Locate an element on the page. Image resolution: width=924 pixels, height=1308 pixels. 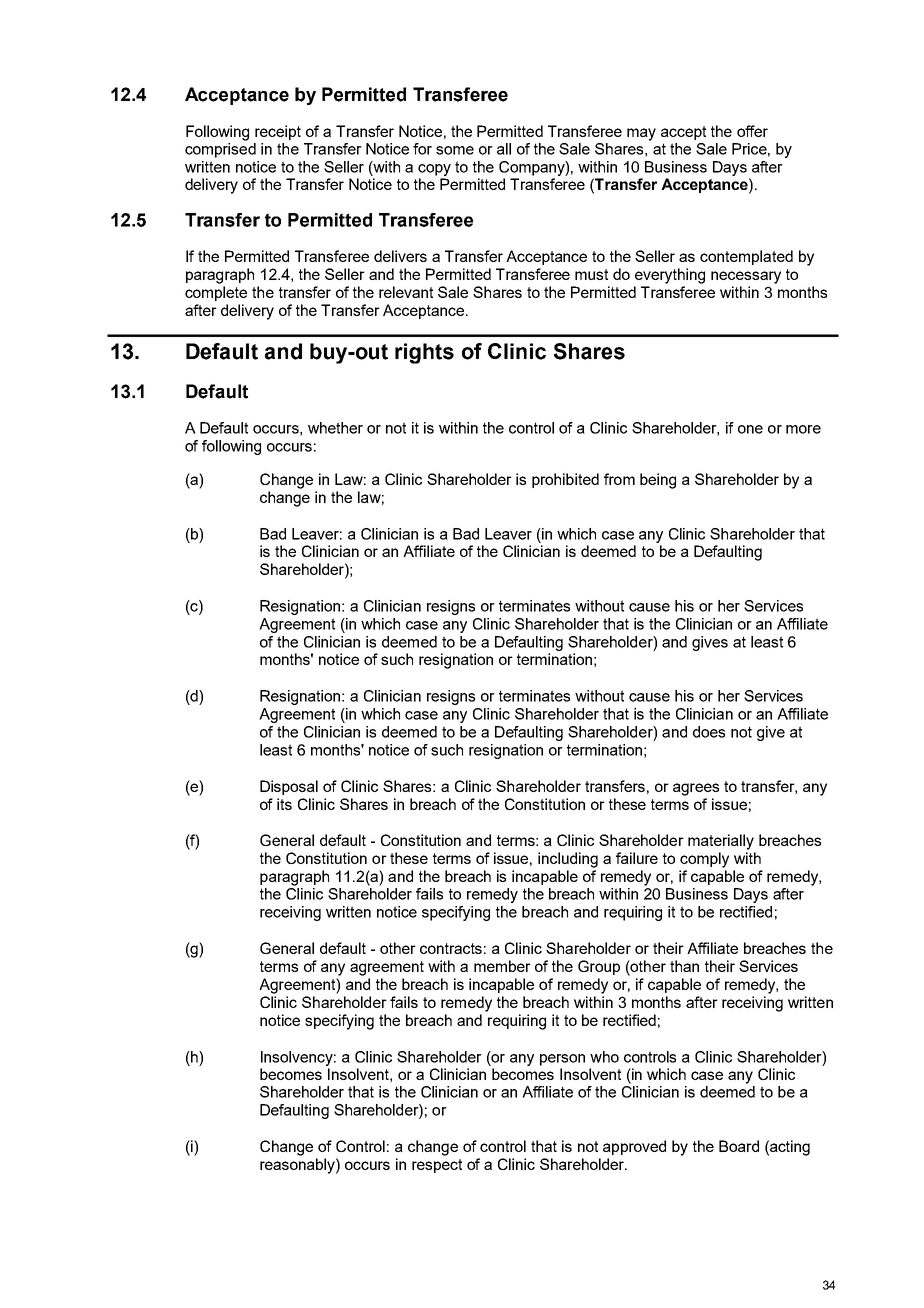
respect is located at coordinates (437, 1166).
